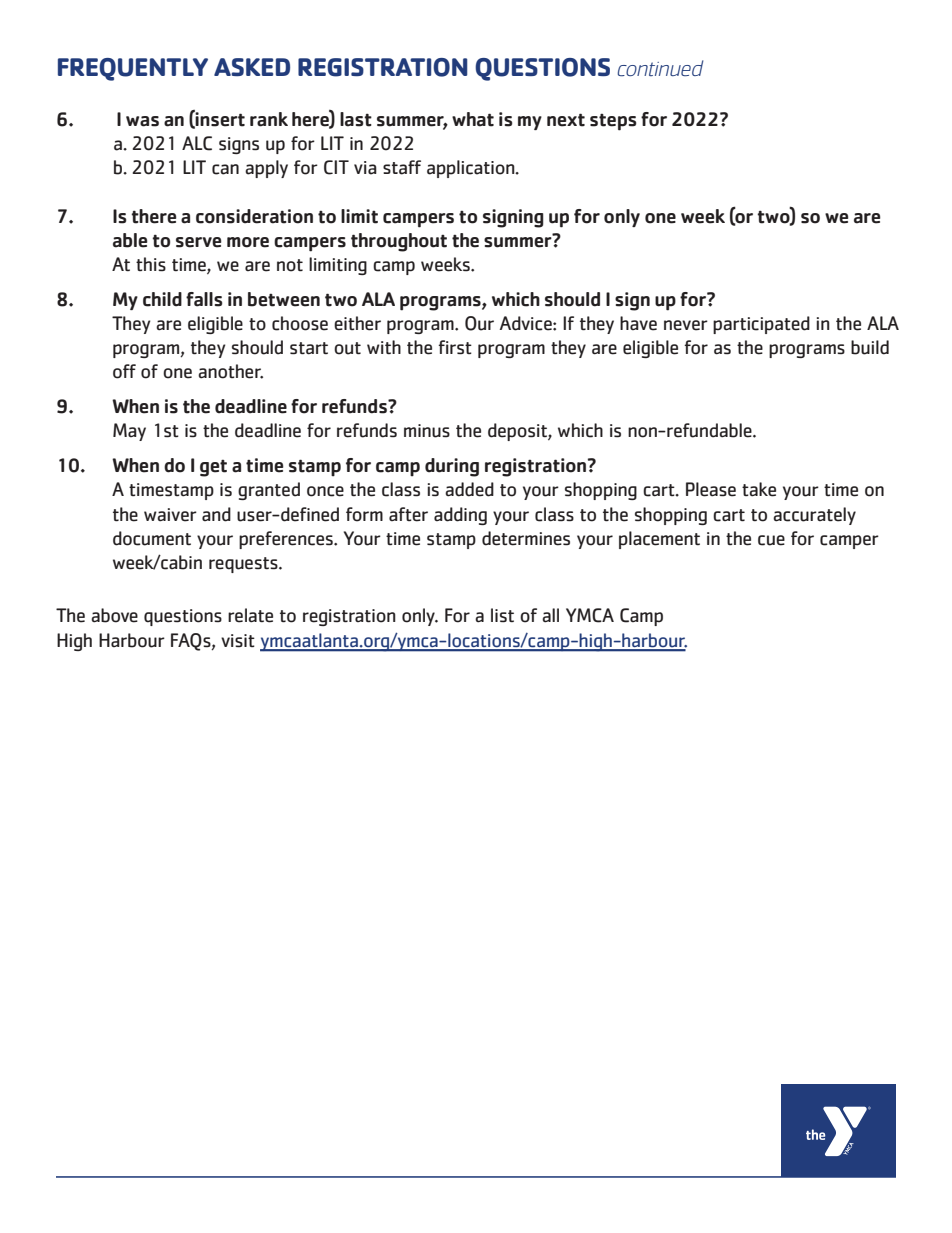 This screenshot has width=952, height=1233. Describe the element at coordinates (473, 119) in the screenshot. I see `what` at that location.
